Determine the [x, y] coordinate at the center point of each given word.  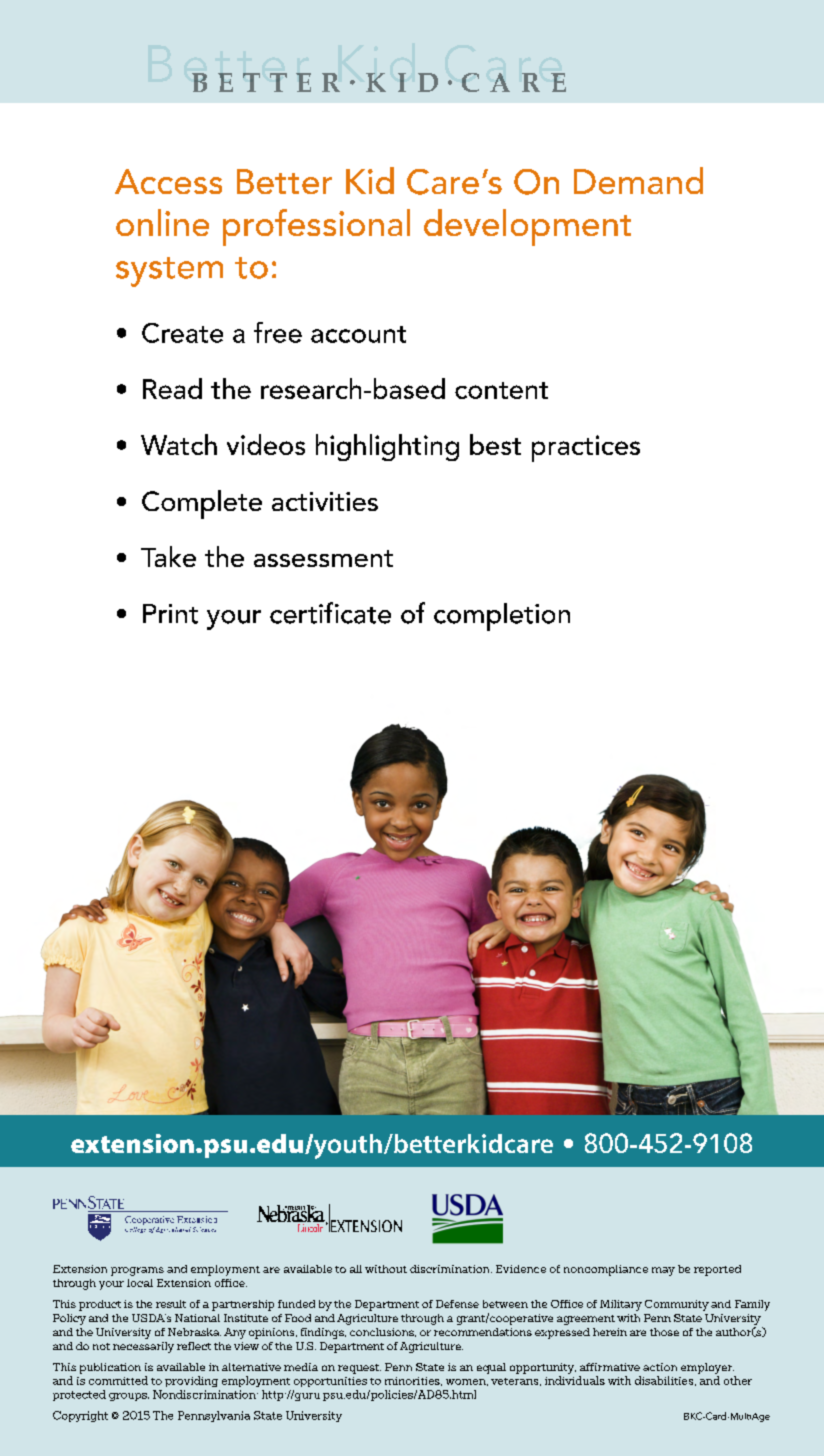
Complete [202, 504]
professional [316, 227]
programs [137, 1271]
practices [586, 448]
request [359, 1369]
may [663, 1271]
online [162, 222]
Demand [638, 180]
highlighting [387, 447]
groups [129, 1397]
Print [170, 614]
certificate [330, 613]
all [356, 1269]
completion [502, 617]
